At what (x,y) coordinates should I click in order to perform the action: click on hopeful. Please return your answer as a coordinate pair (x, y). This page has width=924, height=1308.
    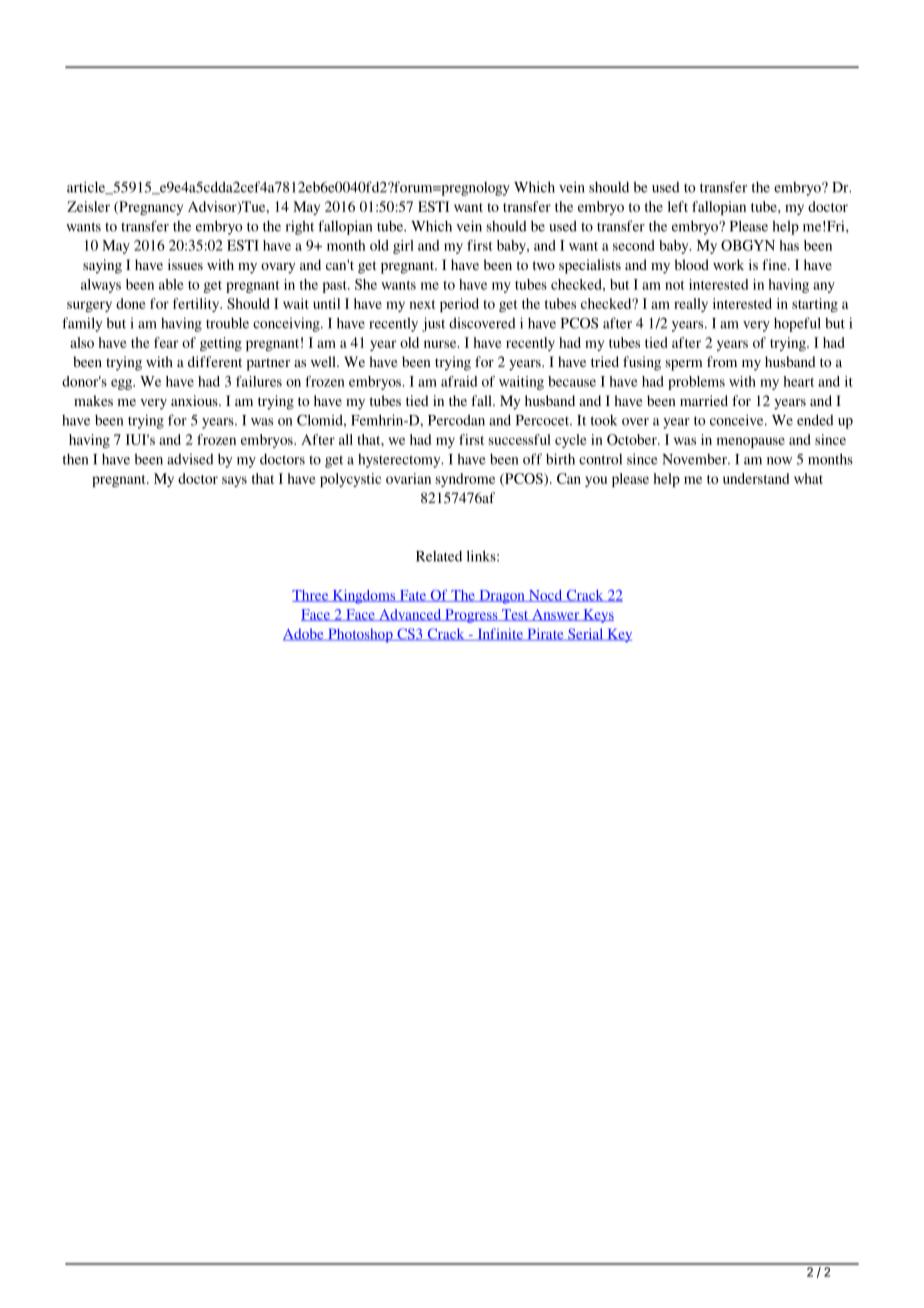
    Looking at the image, I should click on (797, 324).
